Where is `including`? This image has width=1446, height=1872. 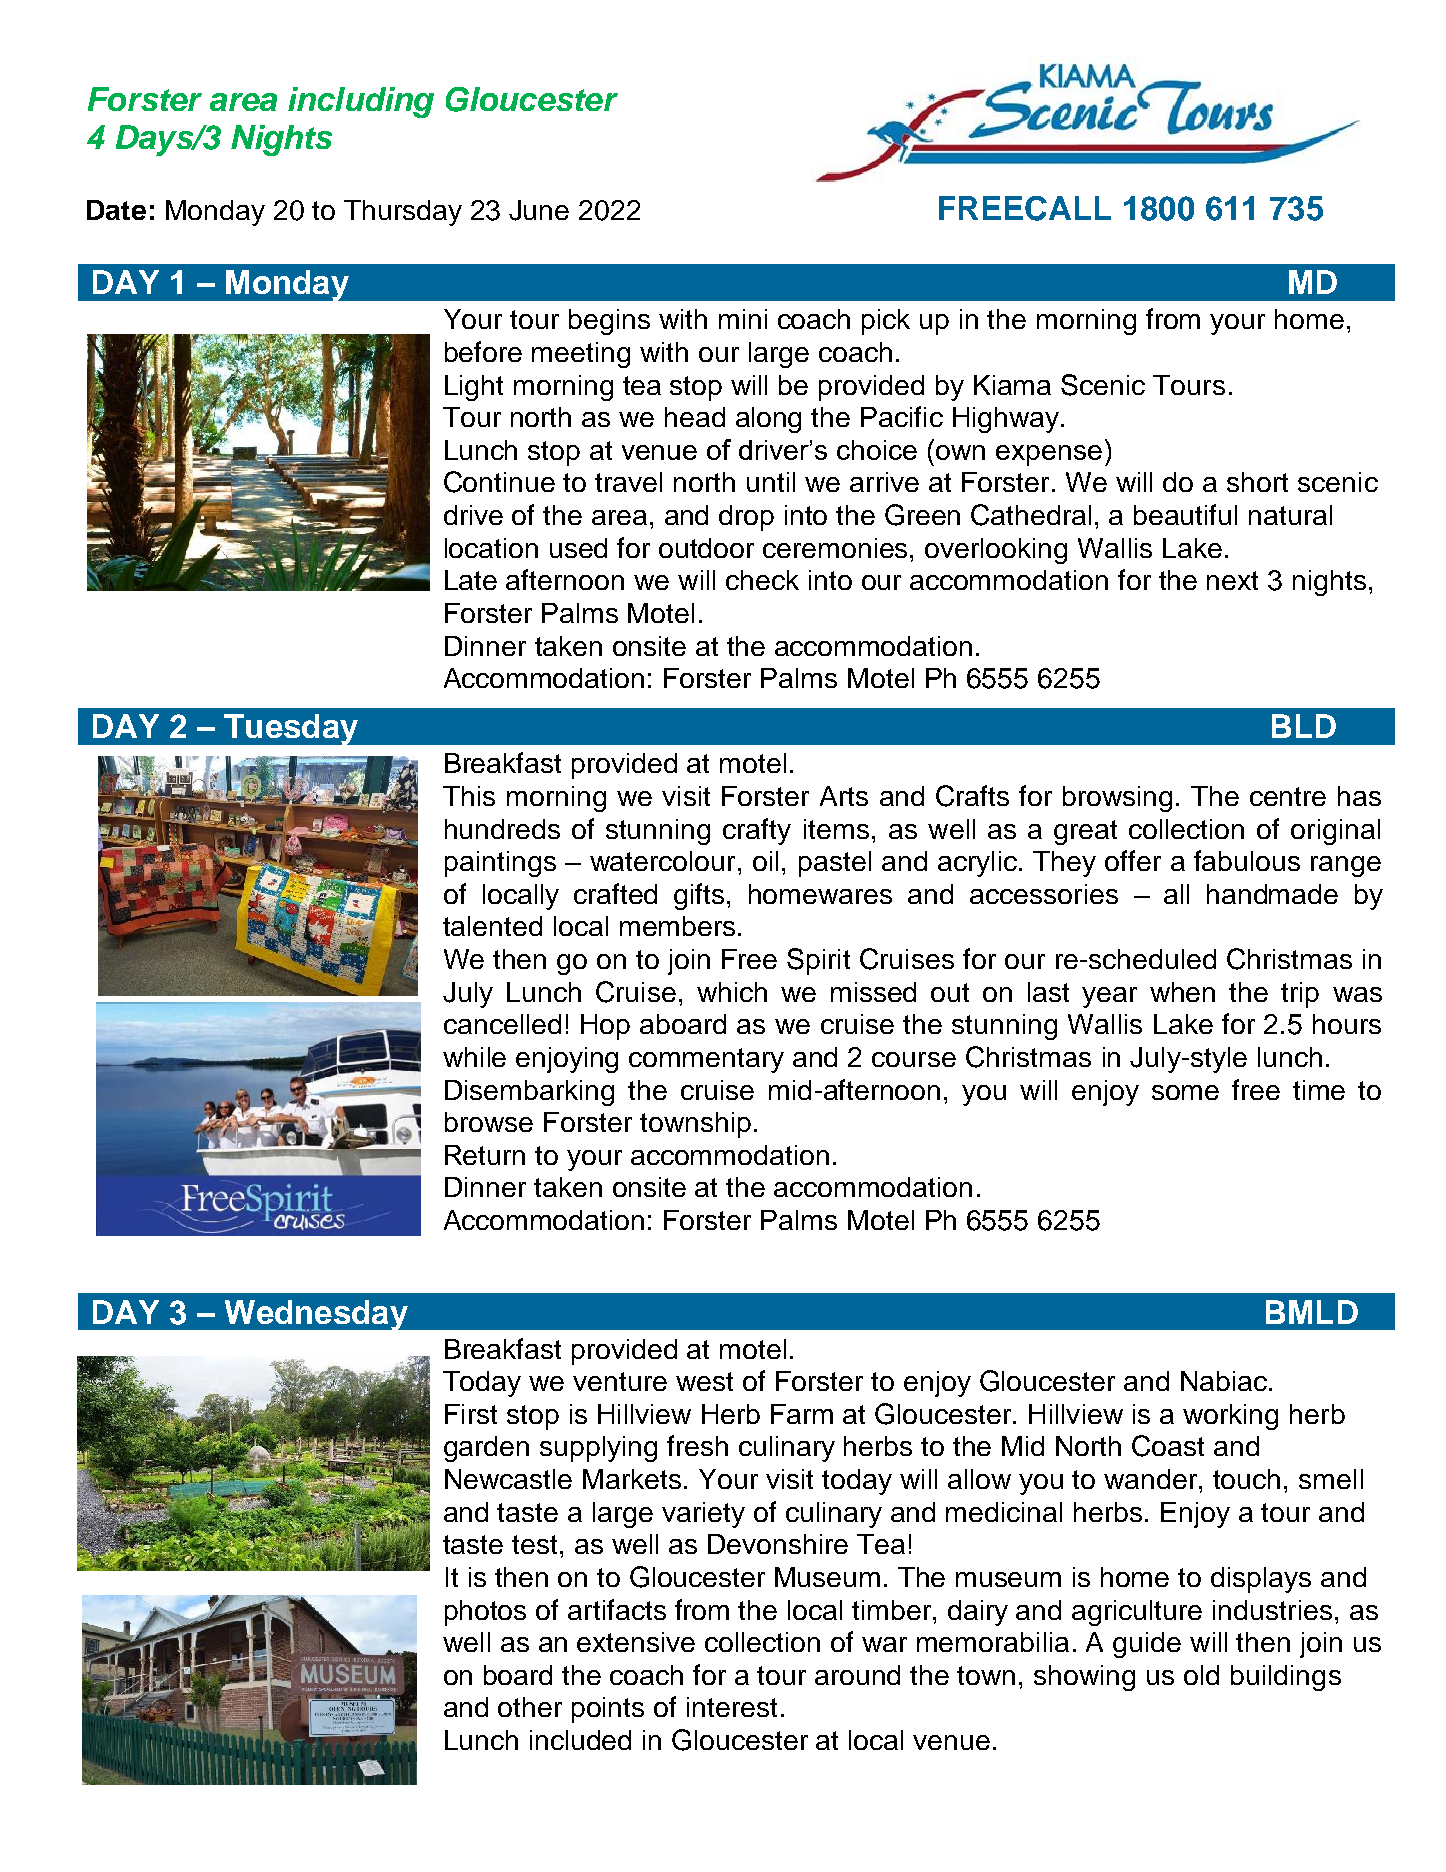
including is located at coordinates (361, 102).
